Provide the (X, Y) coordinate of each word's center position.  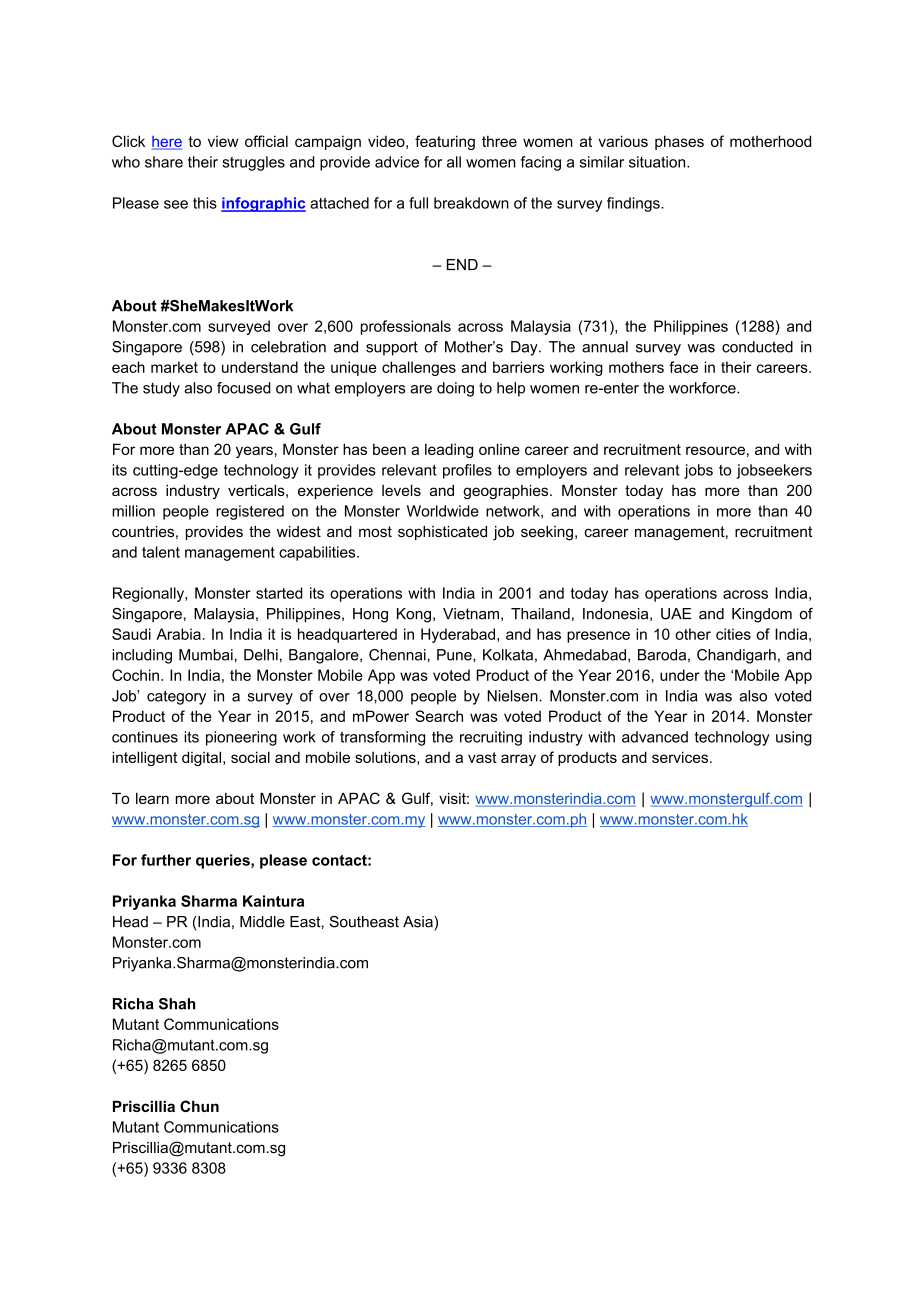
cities (733, 634)
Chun (199, 1106)
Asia (419, 922)
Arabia (178, 634)
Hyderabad (458, 635)
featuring (445, 142)
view (223, 141)
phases (679, 142)
